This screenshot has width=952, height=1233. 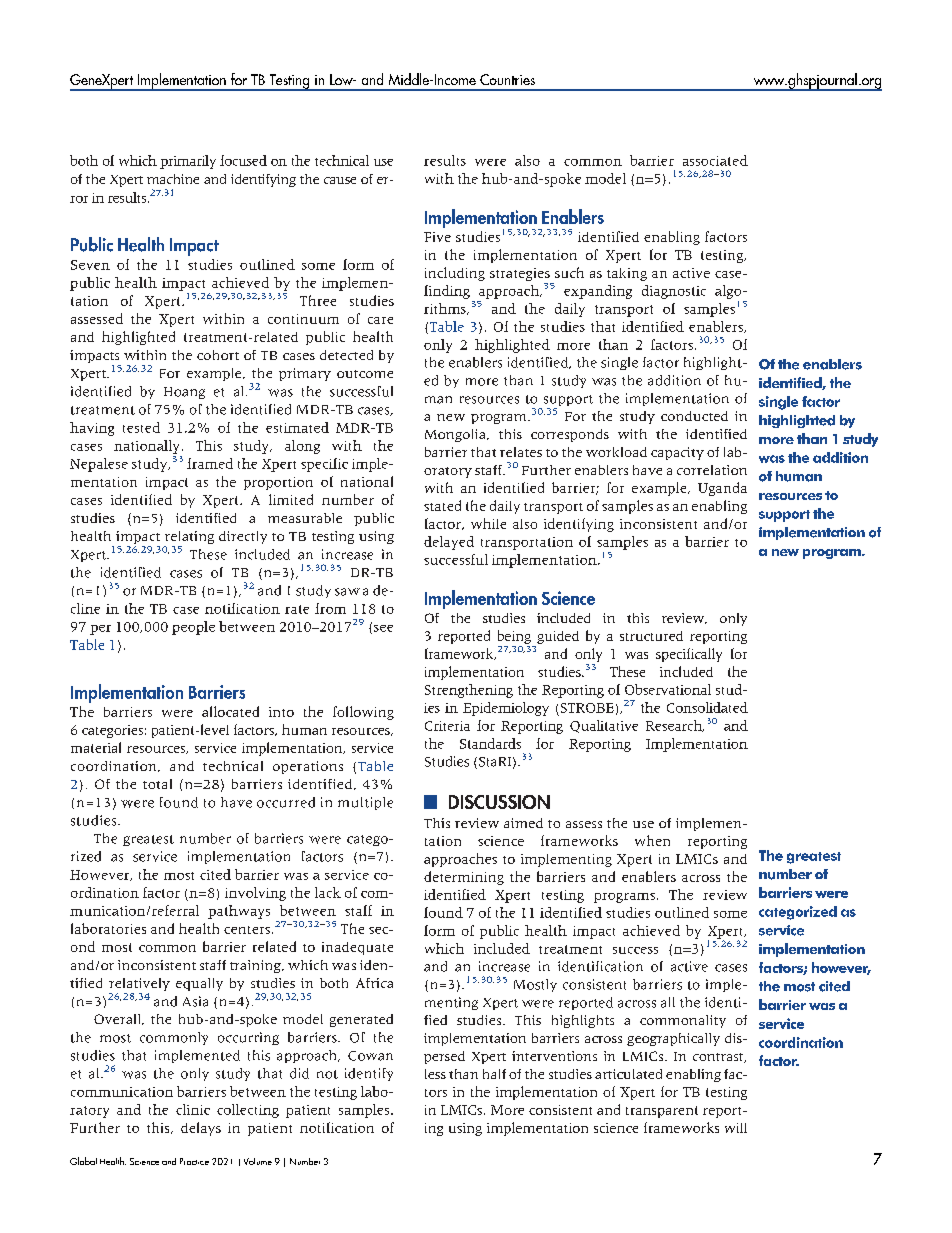 I want to click on when, so click(x=652, y=840).
